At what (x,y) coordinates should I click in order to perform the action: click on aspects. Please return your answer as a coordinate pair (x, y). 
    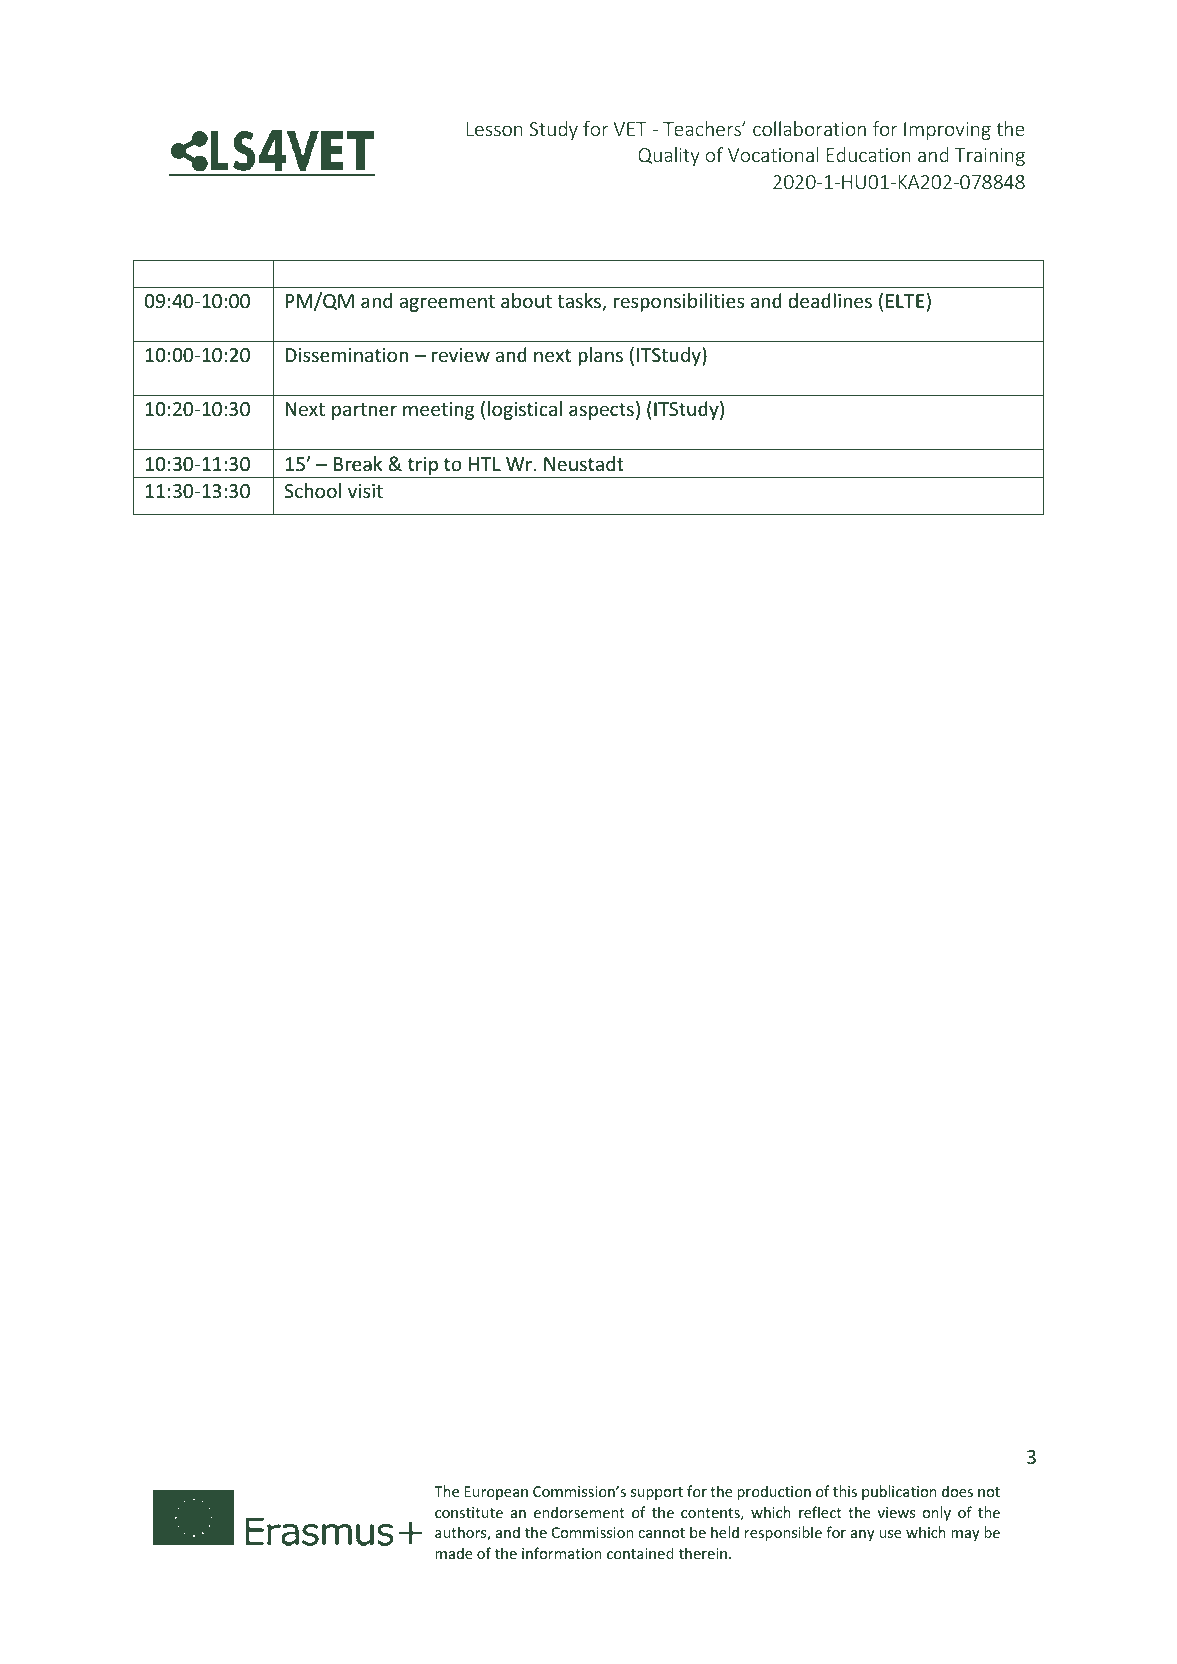
    Looking at the image, I should click on (601, 411).
